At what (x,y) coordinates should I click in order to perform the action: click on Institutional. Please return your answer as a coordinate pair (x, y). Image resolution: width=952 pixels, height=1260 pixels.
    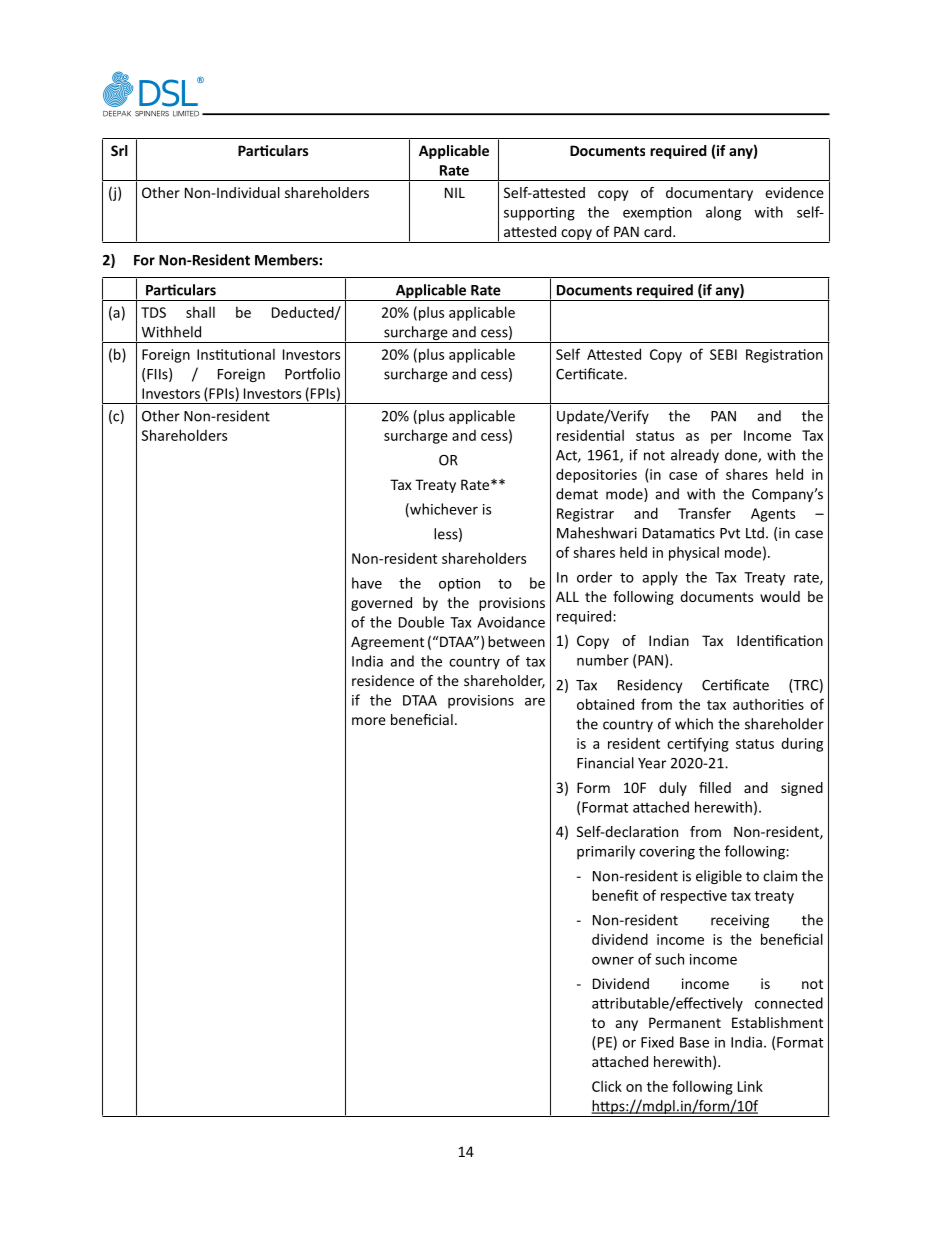
    Looking at the image, I should click on (236, 354).
